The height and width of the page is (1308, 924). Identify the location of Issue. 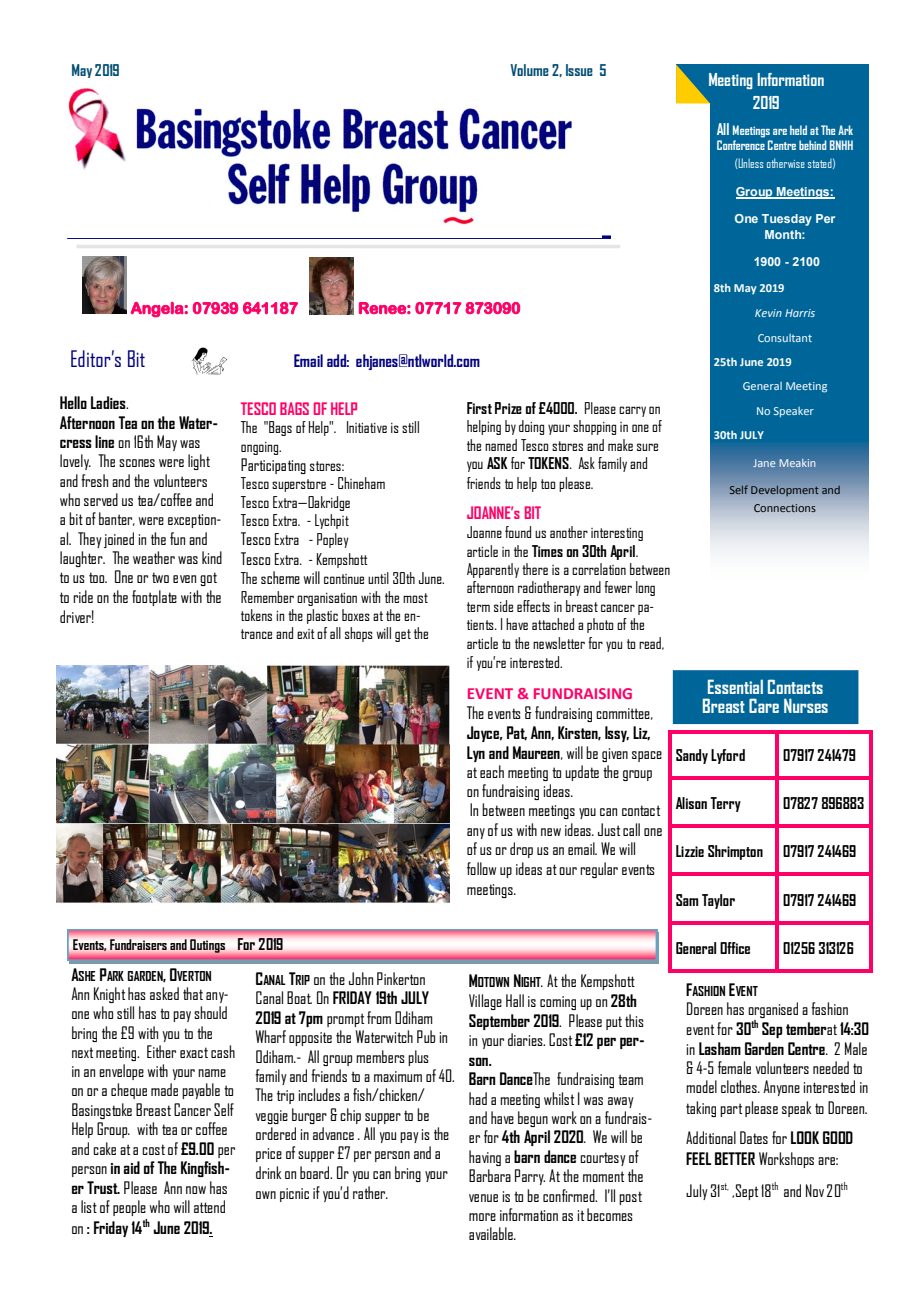
(579, 70).
